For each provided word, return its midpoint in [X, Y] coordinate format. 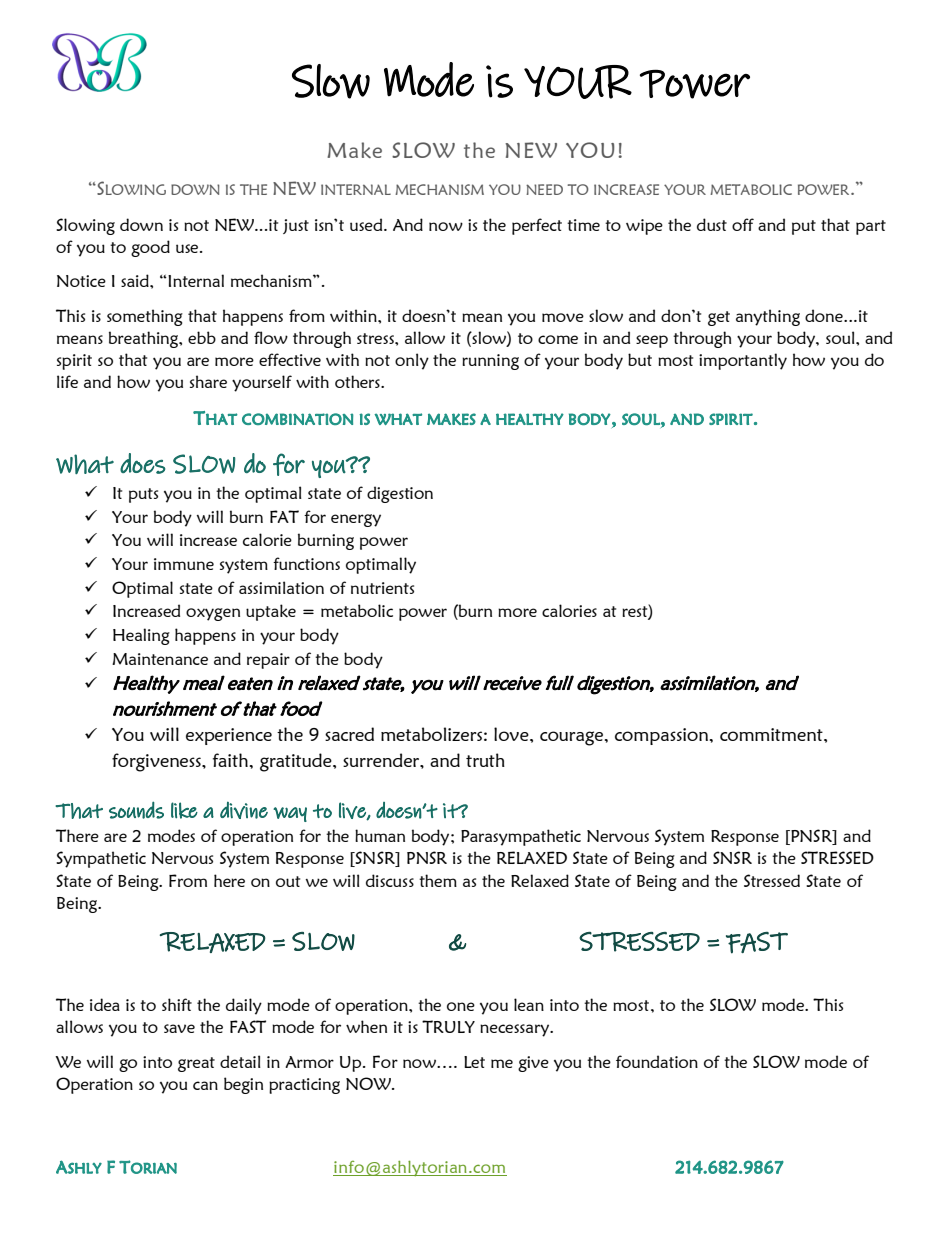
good [150, 248]
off [743, 224]
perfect [537, 226]
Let [474, 1062]
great [196, 1064]
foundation [657, 1061]
